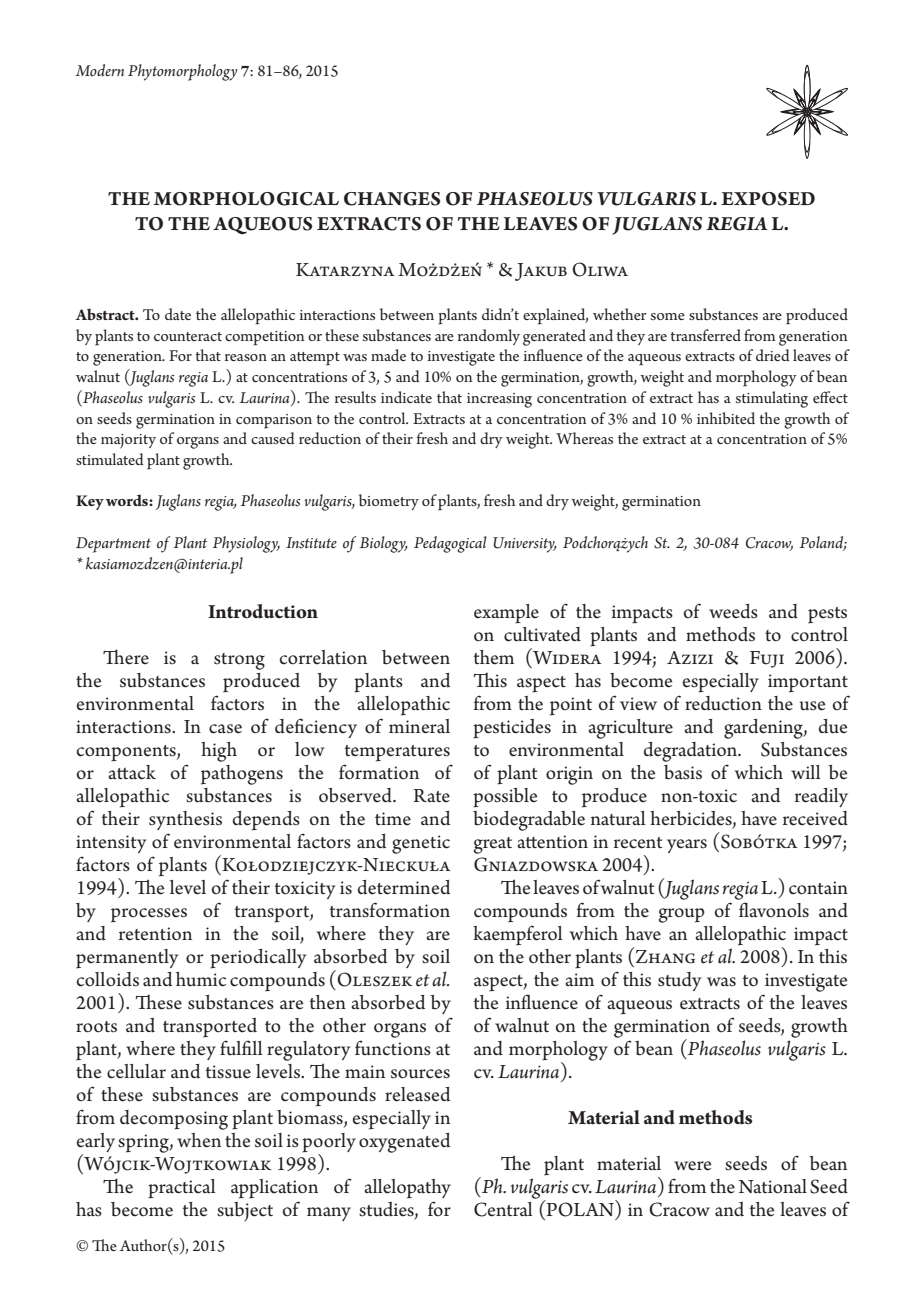  I want to click on exposed, so click(768, 199).
